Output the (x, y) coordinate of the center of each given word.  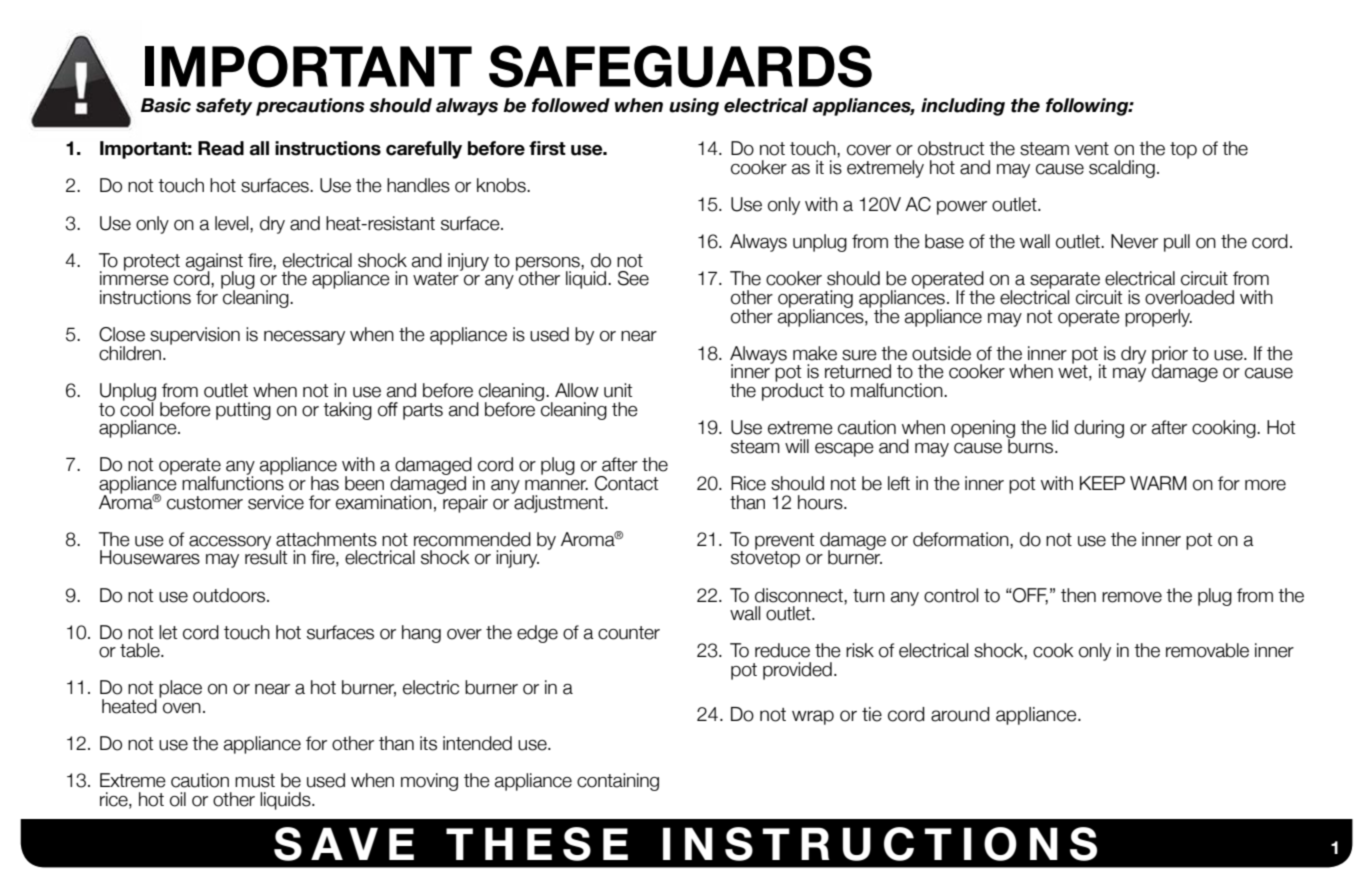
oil (178, 799)
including (963, 107)
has (325, 483)
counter (629, 633)
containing (618, 782)
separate (1065, 281)
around (960, 714)
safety (224, 107)
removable (1207, 650)
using (694, 107)
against (214, 263)
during (1099, 429)
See (633, 278)
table (141, 650)
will (797, 446)
